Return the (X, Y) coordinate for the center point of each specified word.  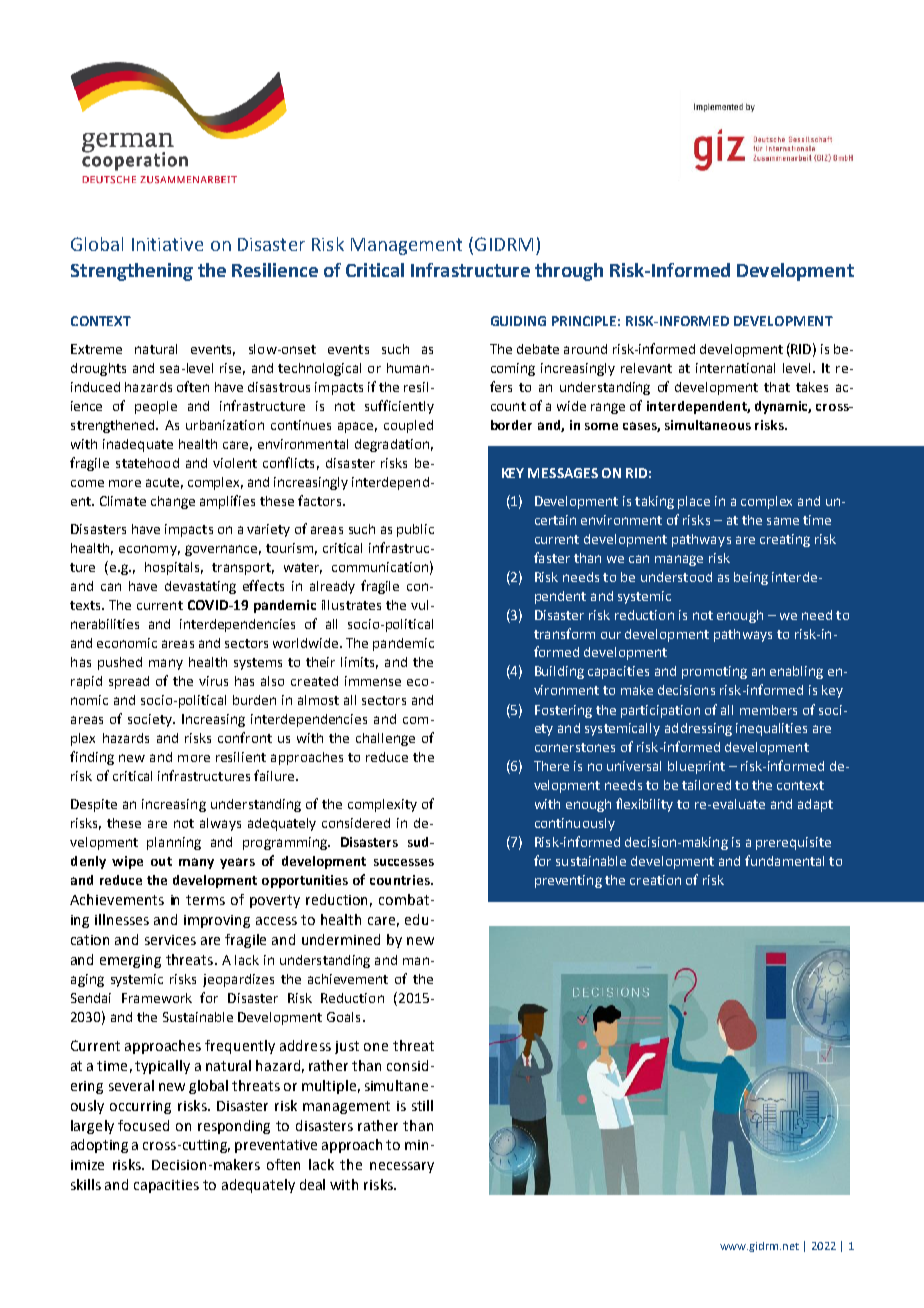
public (415, 530)
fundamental (784, 860)
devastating (200, 587)
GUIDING (518, 321)
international (735, 368)
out (161, 861)
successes (404, 862)
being (751, 578)
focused (143, 1125)
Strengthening (132, 272)
